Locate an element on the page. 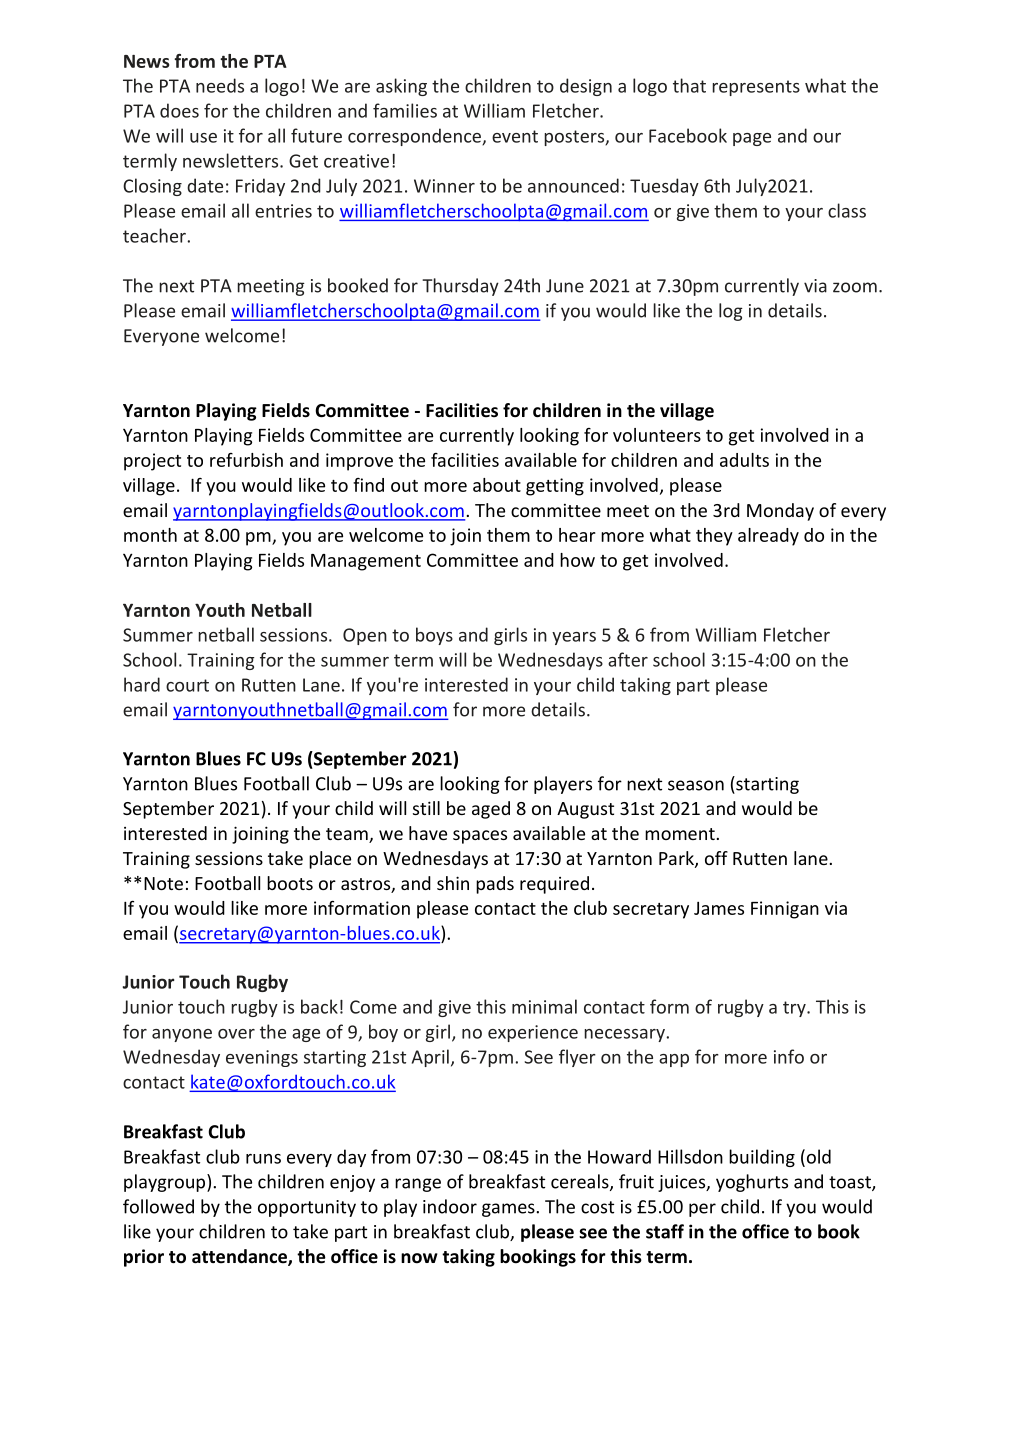 Image resolution: width=1013 pixels, height=1434 pixels. refurbish is located at coordinates (246, 460).
